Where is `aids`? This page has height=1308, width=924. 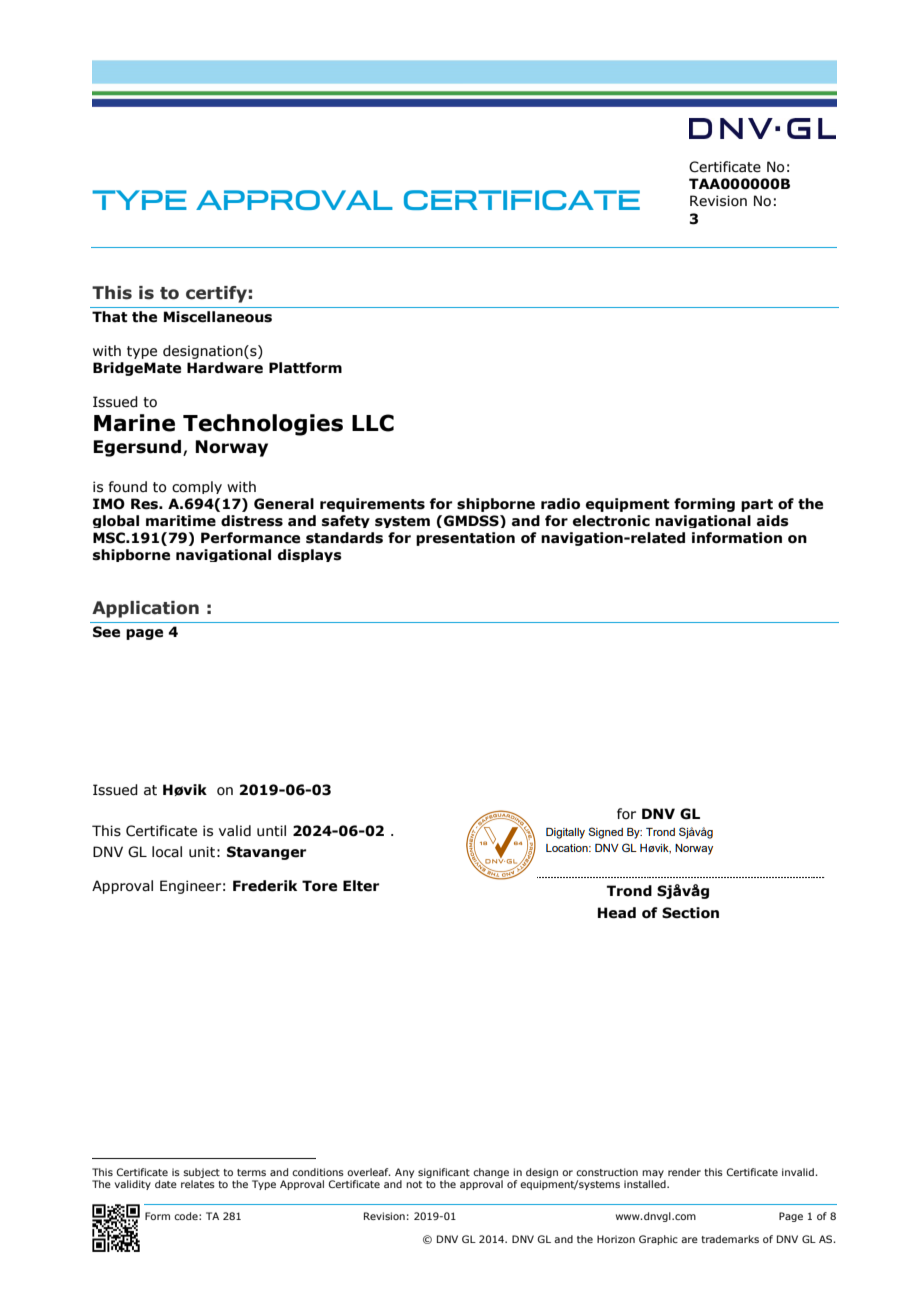
aids is located at coordinates (773, 521).
